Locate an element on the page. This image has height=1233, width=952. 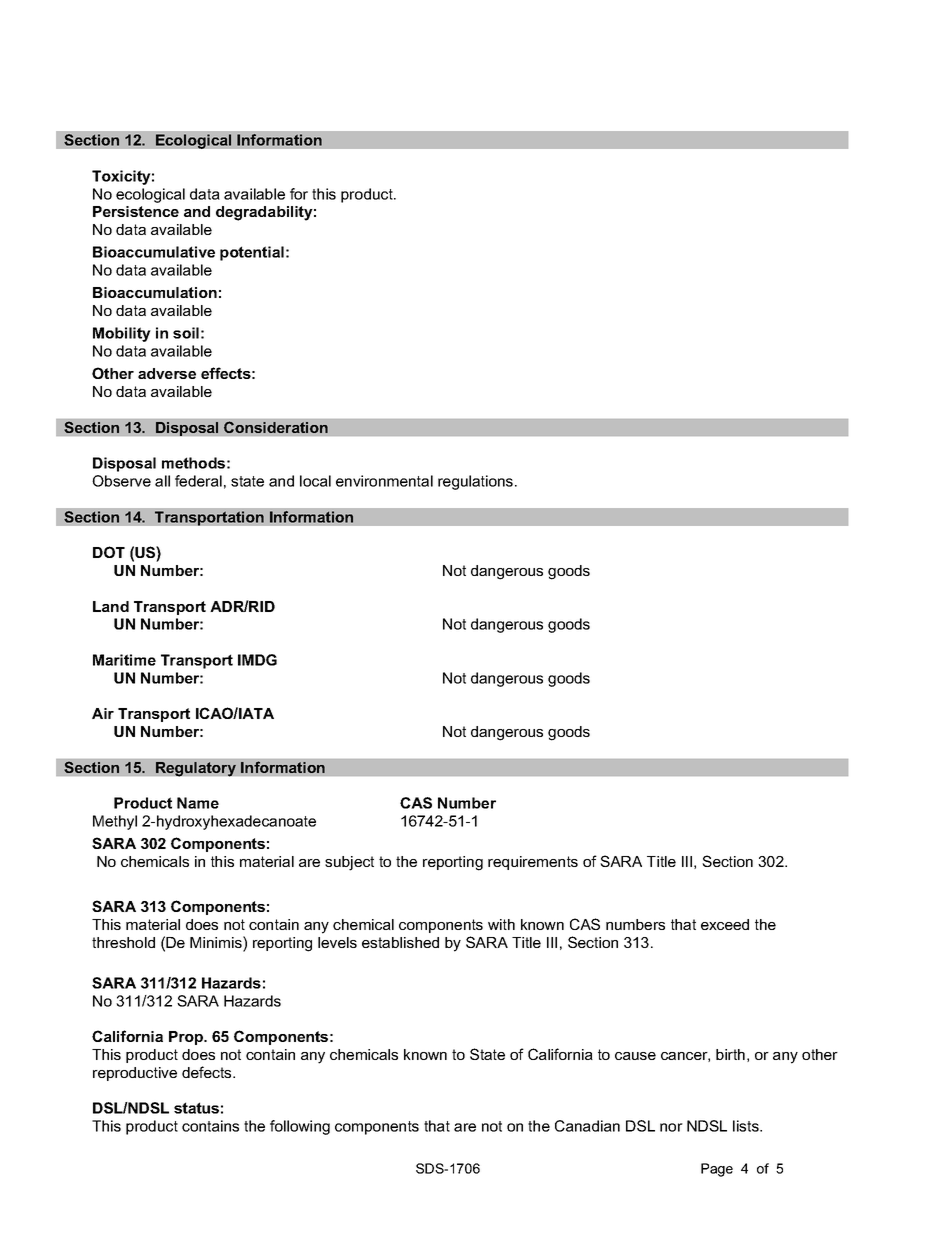
threshold is located at coordinates (123, 942).
